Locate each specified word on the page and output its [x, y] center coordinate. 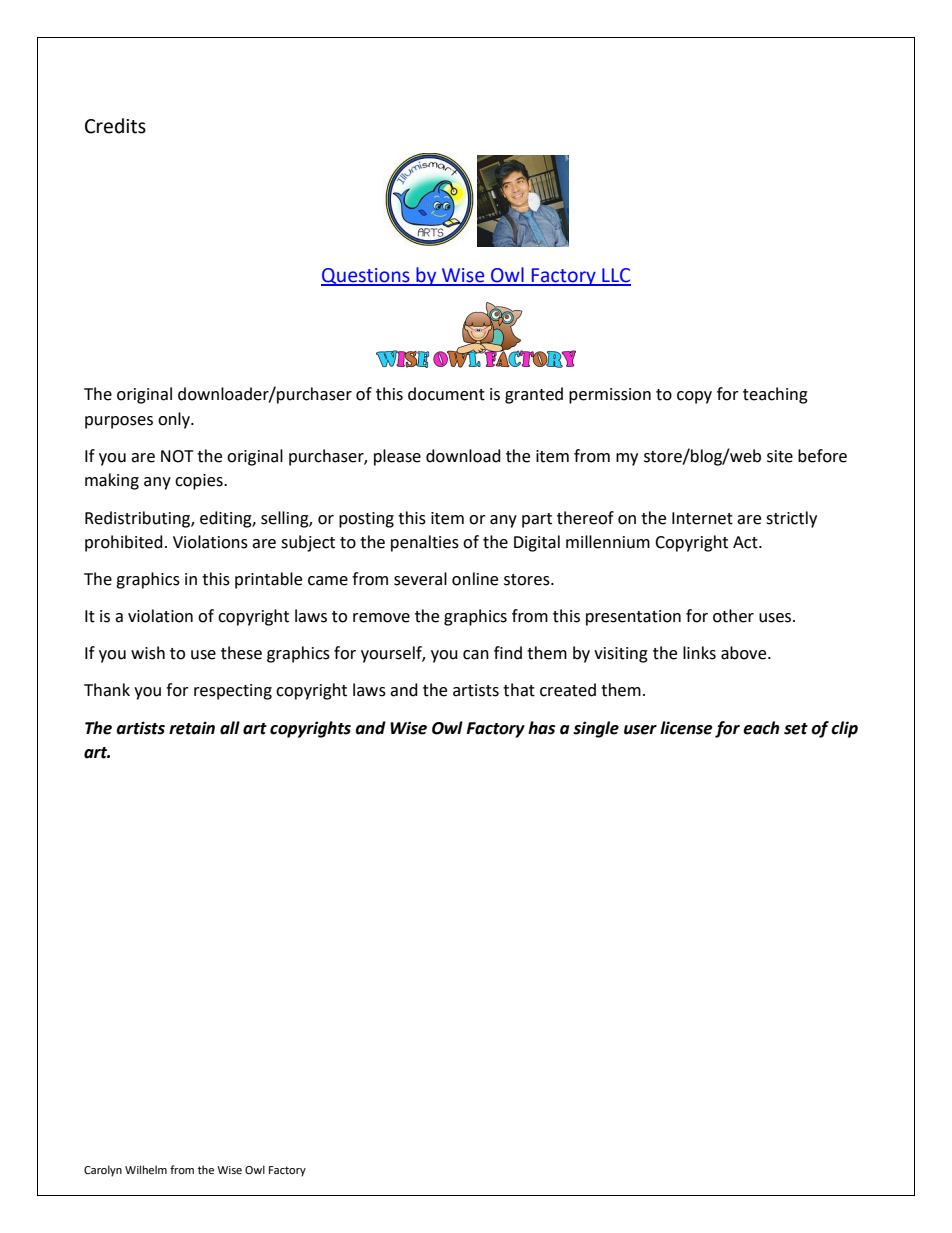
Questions [366, 277]
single [596, 729]
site [780, 456]
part [537, 520]
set [796, 729]
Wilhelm [146, 1170]
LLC [615, 276]
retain [192, 728]
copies [200, 482]
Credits [115, 126]
